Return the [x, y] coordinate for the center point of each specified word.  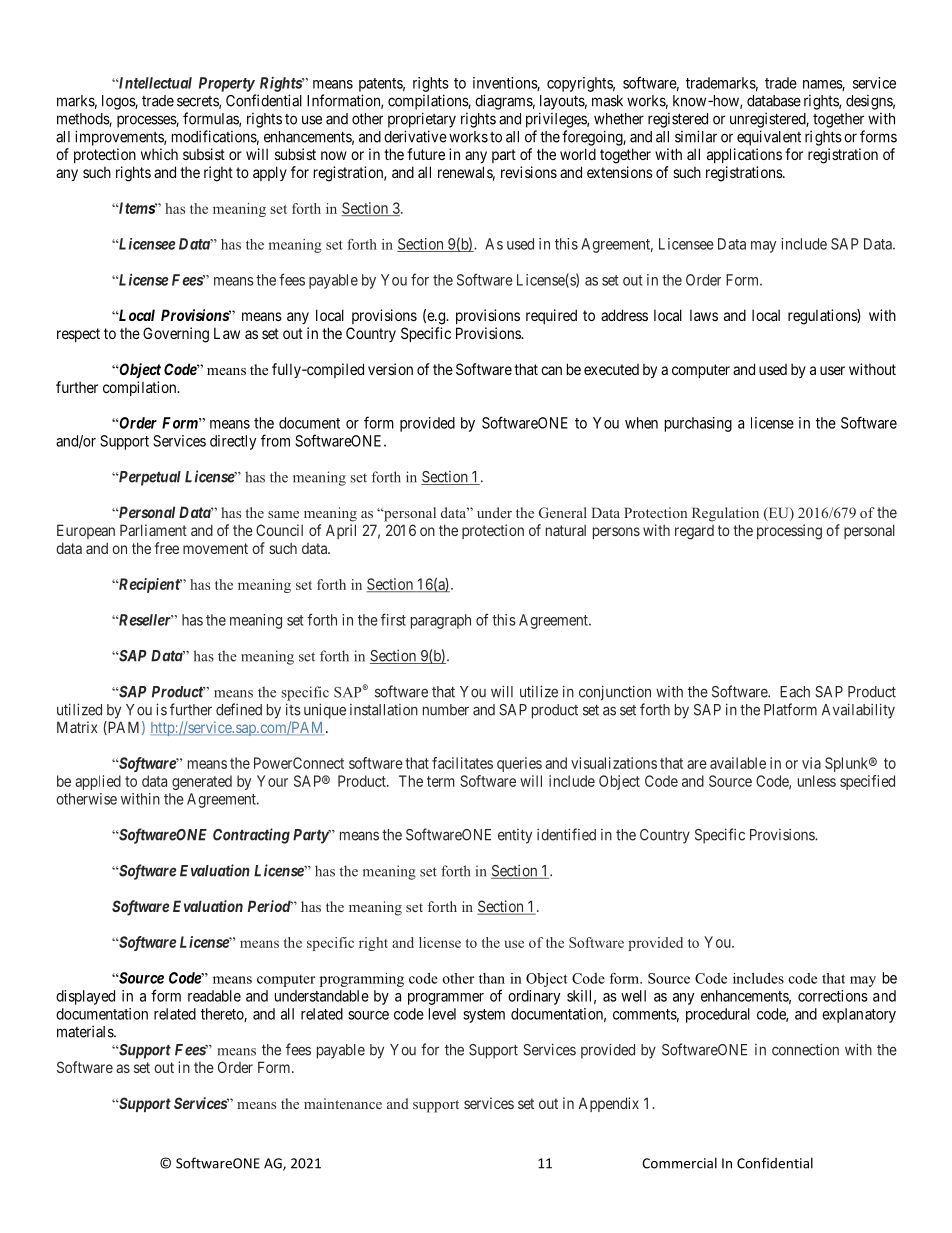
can [551, 370]
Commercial [679, 1163]
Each [795, 692]
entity [515, 836]
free [166, 548]
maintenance [343, 1103]
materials [86, 1031]
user [832, 370]
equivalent [769, 138]
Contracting [251, 836]
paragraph [441, 621]
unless [817, 781]
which [159, 154]
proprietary [422, 120]
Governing [176, 335]
